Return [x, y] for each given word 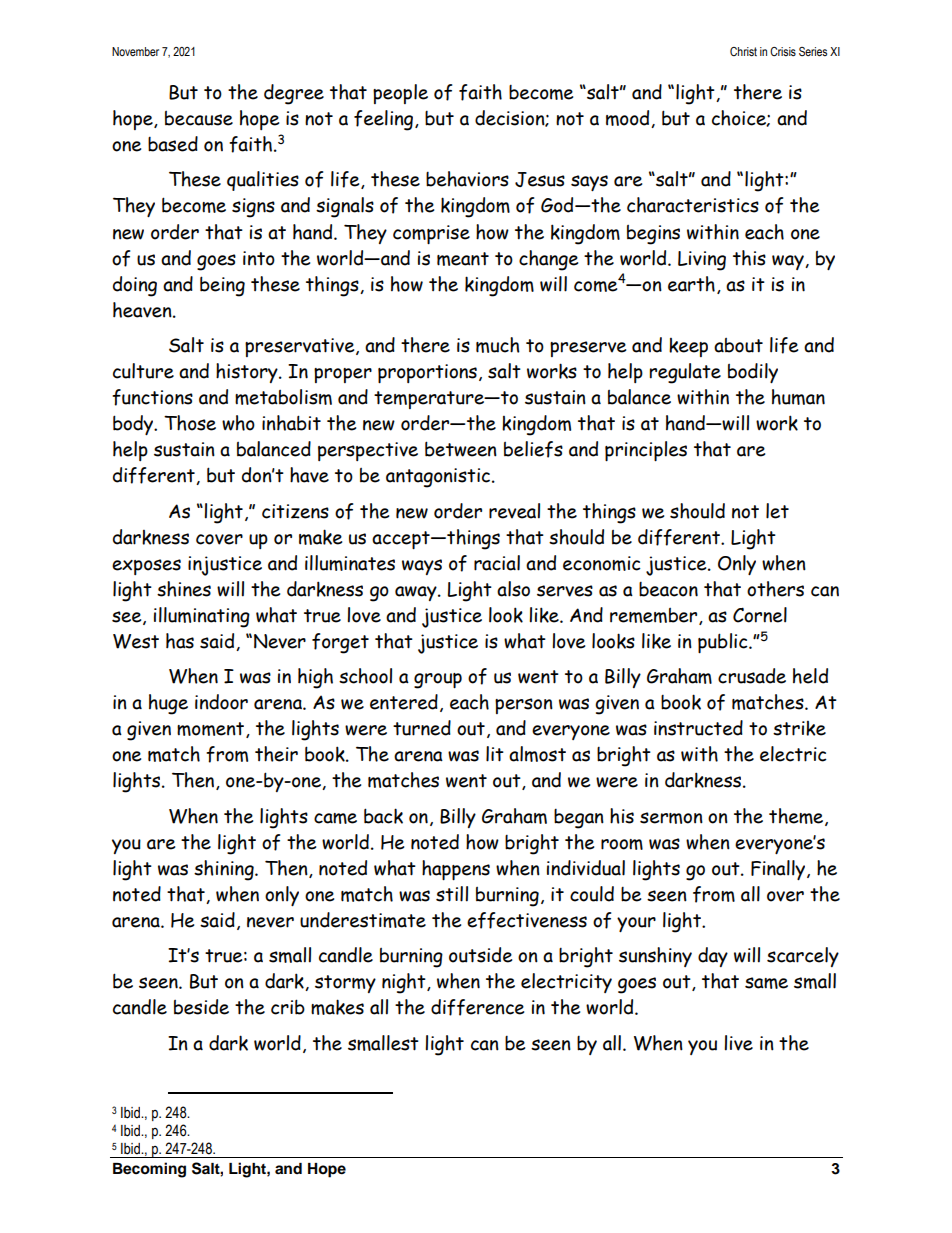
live [738, 1043]
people [400, 94]
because [199, 118]
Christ [743, 52]
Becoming [149, 1170]
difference [477, 1007]
